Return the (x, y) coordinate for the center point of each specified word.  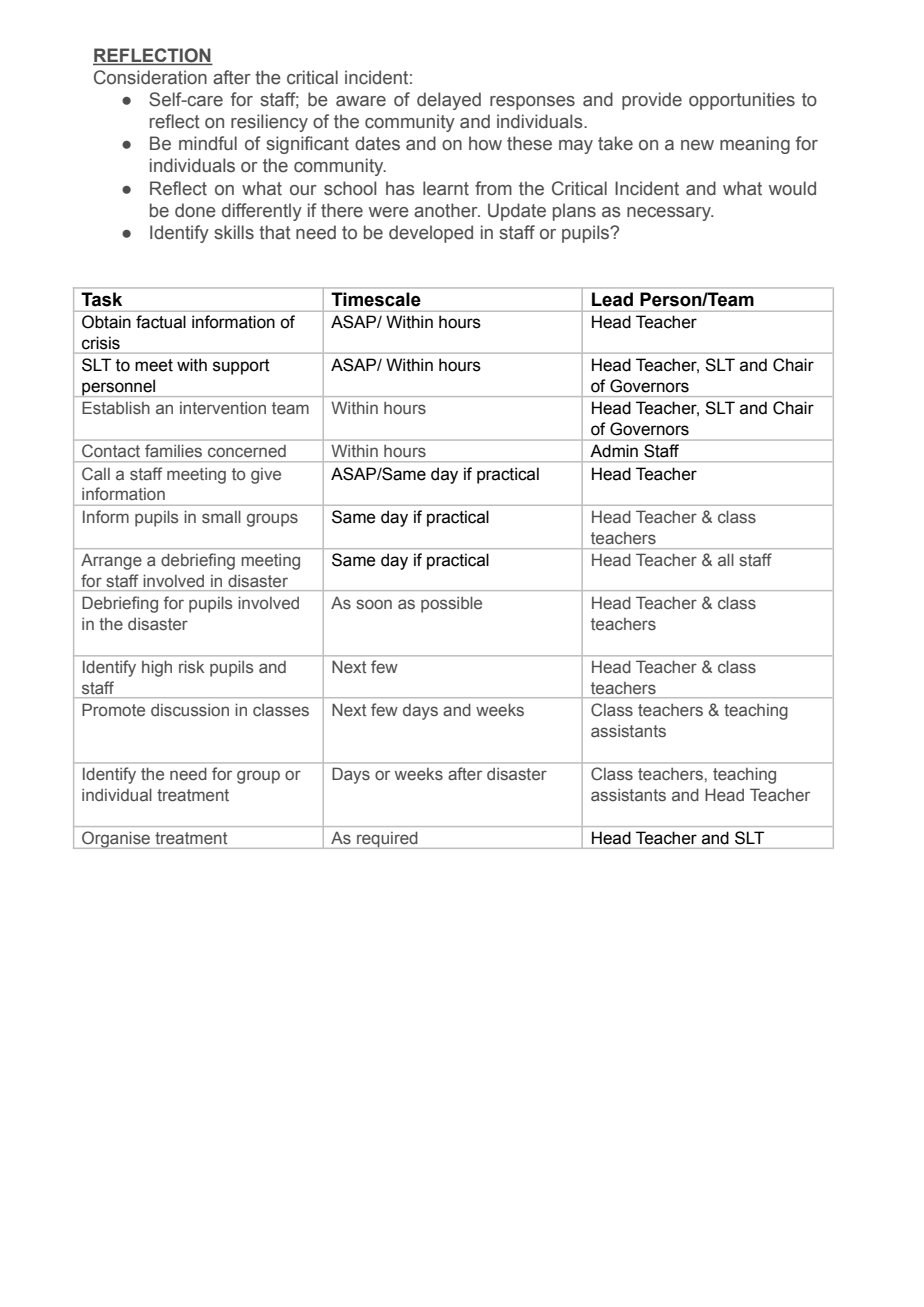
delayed (449, 101)
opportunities (742, 101)
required (387, 840)
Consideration (150, 77)
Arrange (111, 561)
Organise (116, 840)
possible (451, 604)
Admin (614, 451)
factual (161, 322)
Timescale (376, 299)
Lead (612, 299)
